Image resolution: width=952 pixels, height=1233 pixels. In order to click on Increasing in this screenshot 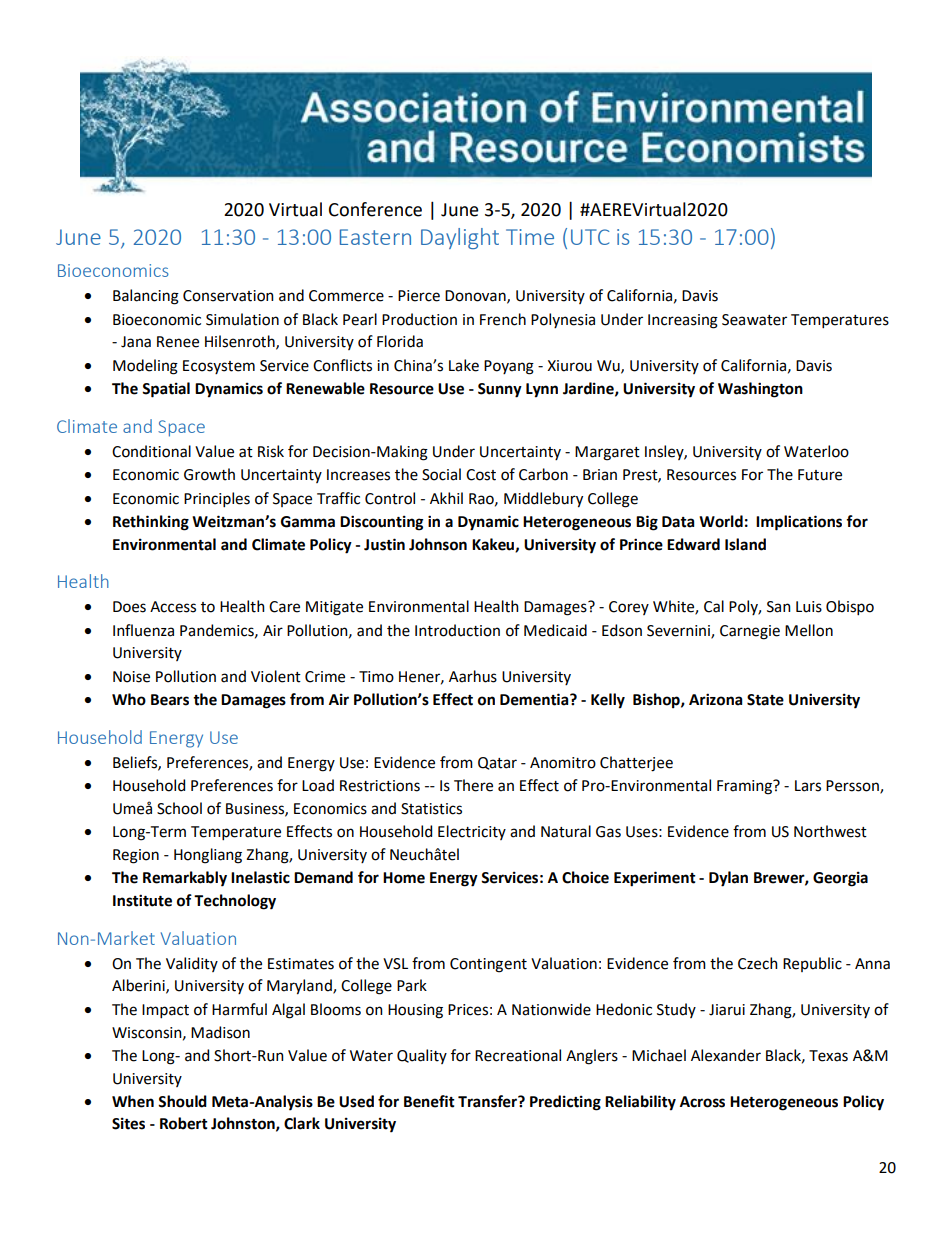, I will do `click(683, 321)`.
